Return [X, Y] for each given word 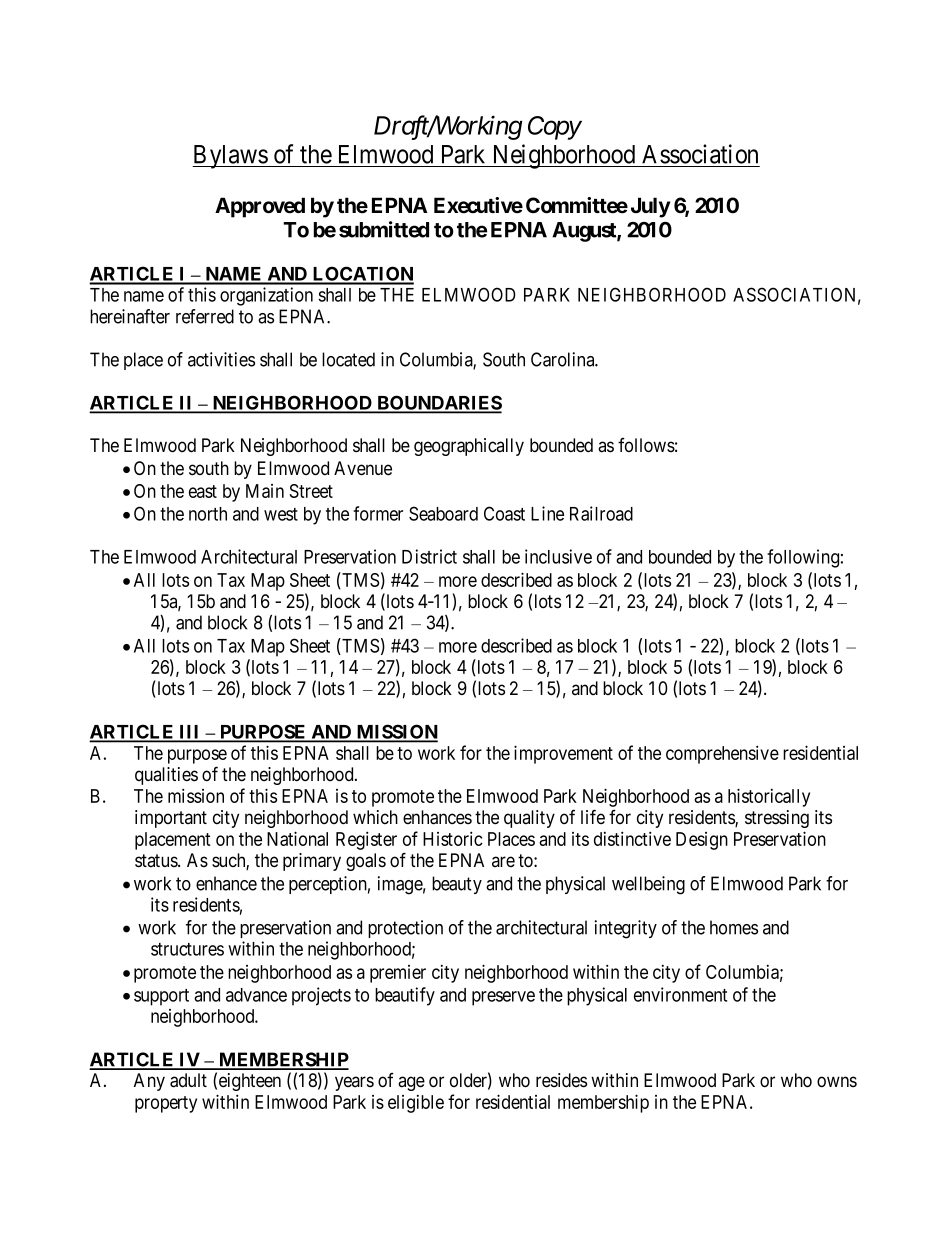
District [429, 556]
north [208, 514]
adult [188, 1080]
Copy [554, 128]
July [650, 207]
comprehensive [722, 754]
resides [561, 1080]
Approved [260, 207]
